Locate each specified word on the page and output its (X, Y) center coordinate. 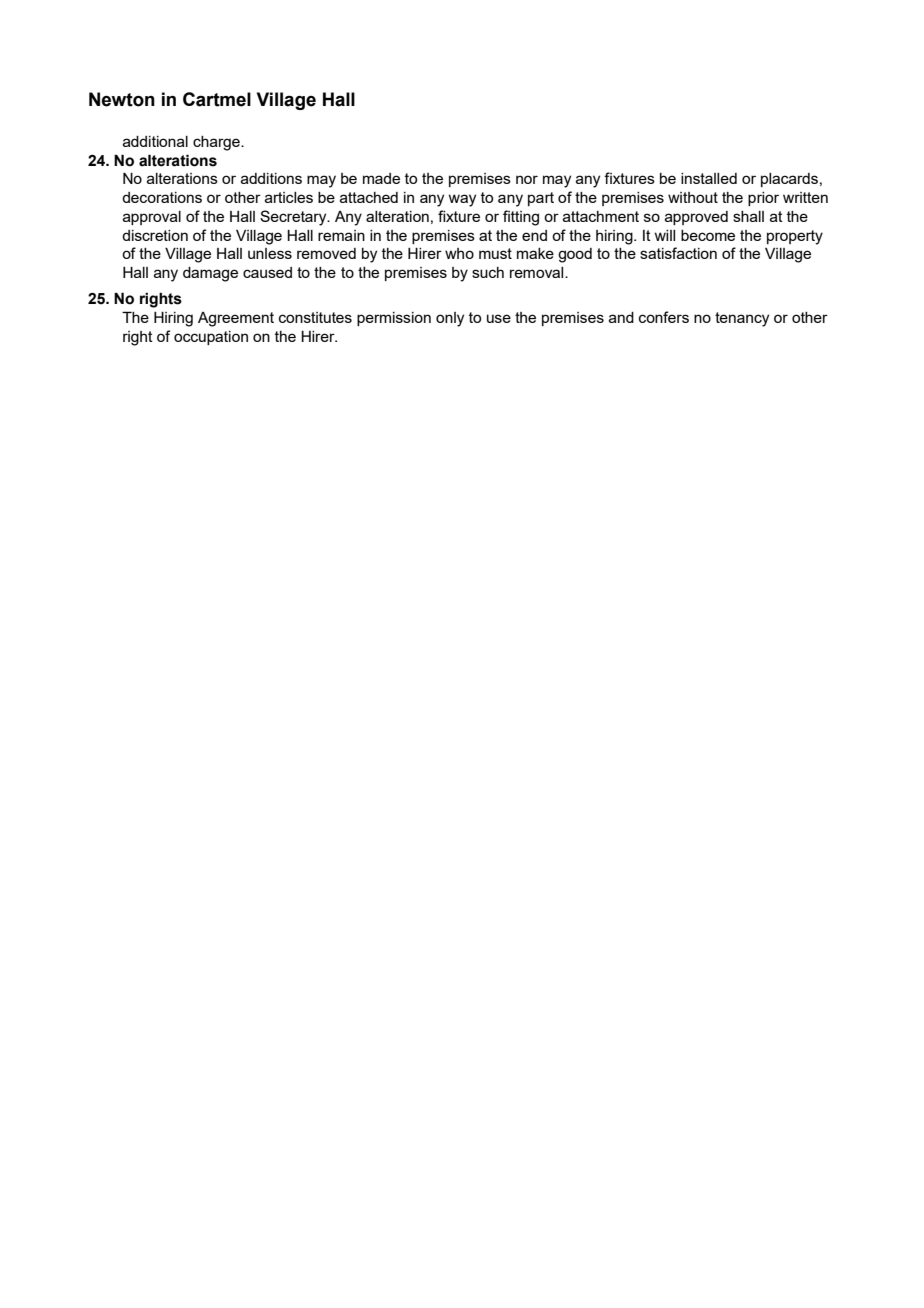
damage (210, 274)
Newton (122, 99)
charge (217, 143)
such (488, 272)
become (708, 235)
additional (155, 141)
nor (527, 179)
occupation (211, 338)
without (693, 197)
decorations (162, 197)
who (459, 253)
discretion (155, 235)
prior (763, 199)
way (462, 200)
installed (709, 178)
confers (664, 317)
